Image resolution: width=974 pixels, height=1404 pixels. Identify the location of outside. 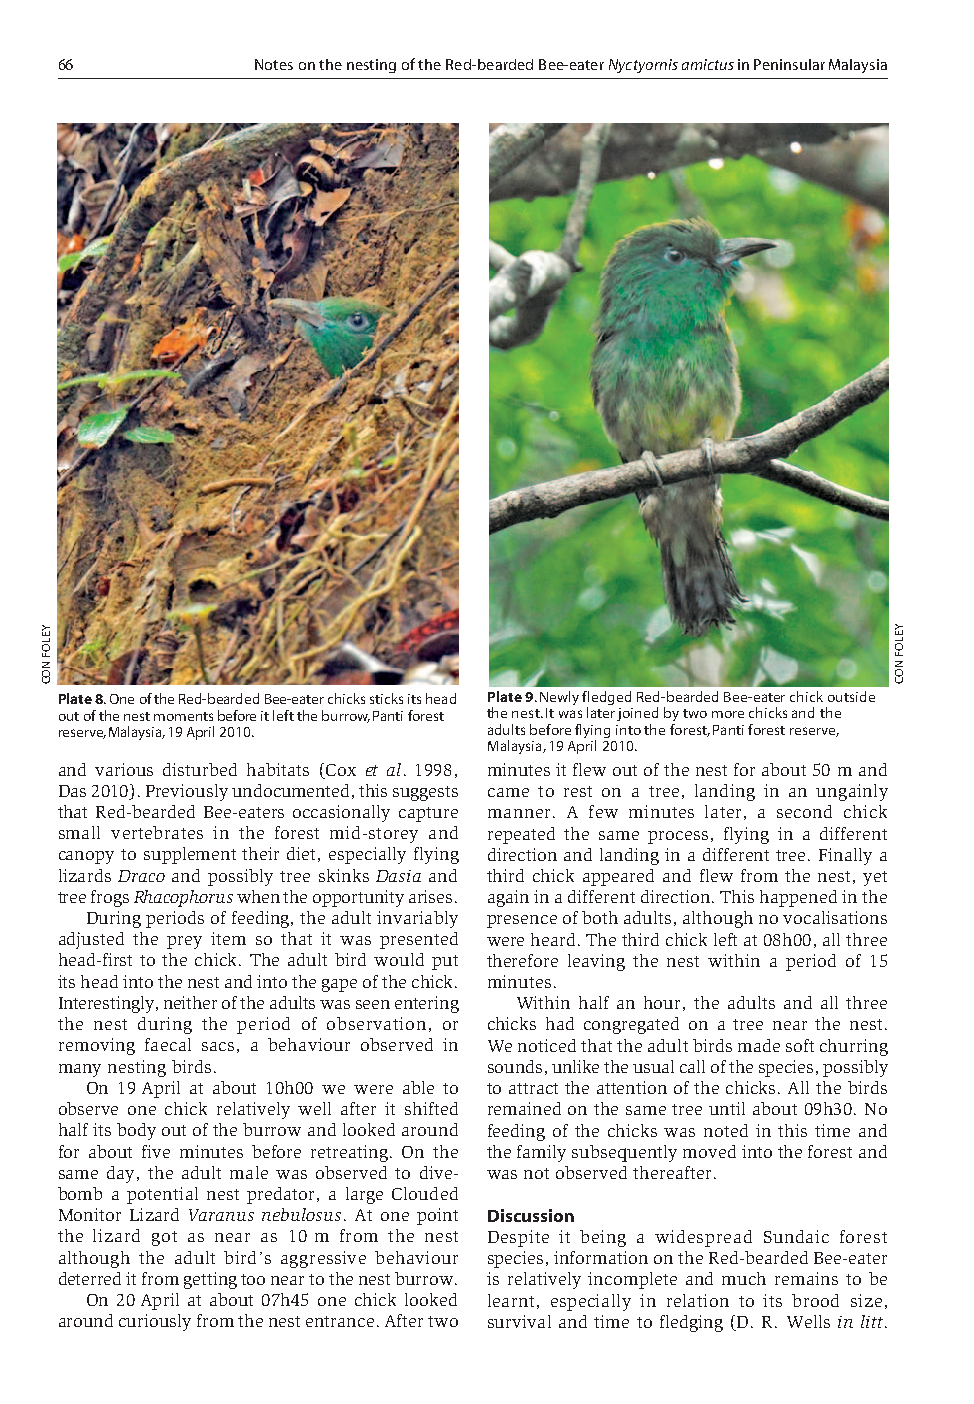
(851, 696).
